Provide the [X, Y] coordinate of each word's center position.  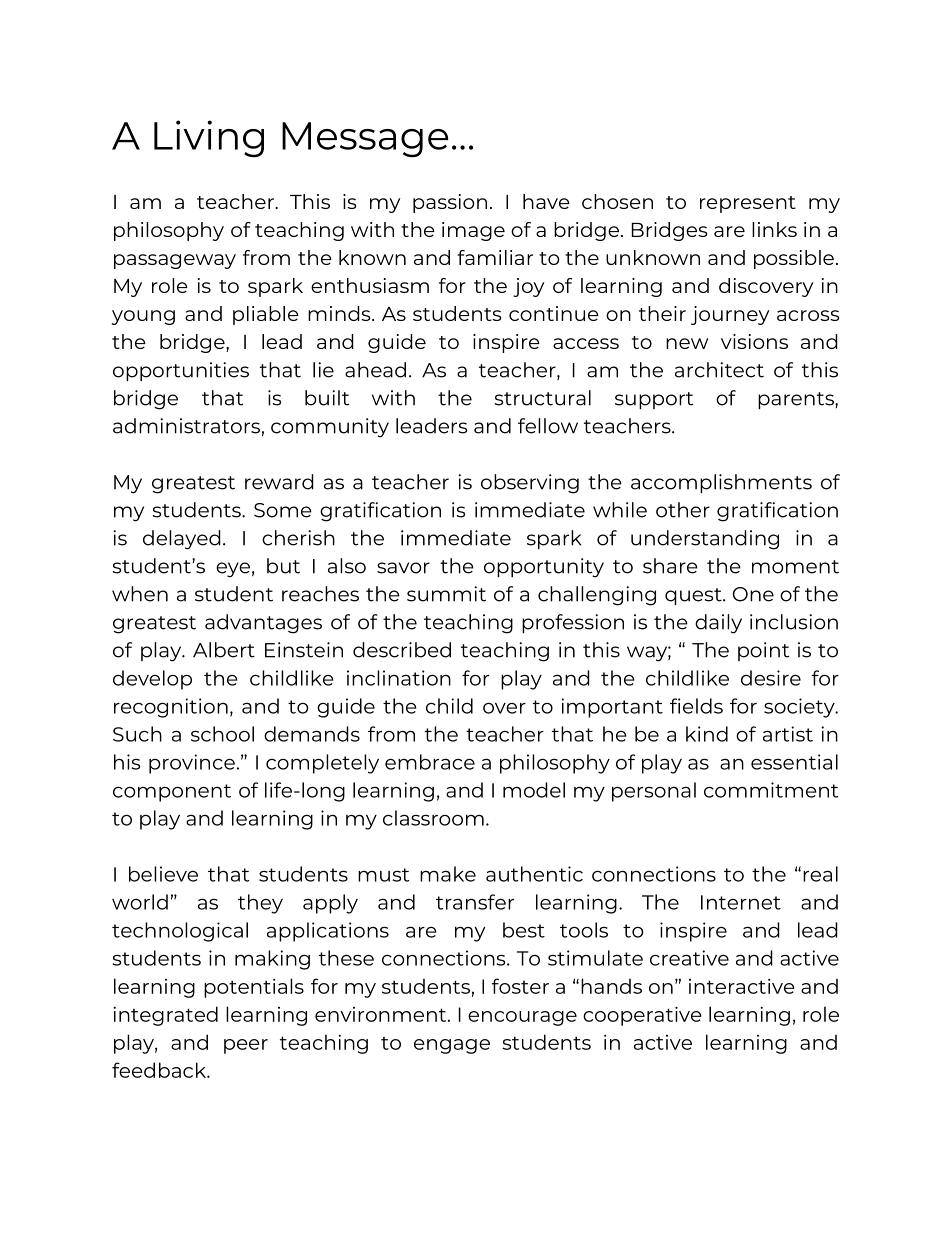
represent [748, 204]
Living [209, 139]
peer [246, 1046]
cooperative [642, 1016]
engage [452, 1046]
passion [450, 203]
